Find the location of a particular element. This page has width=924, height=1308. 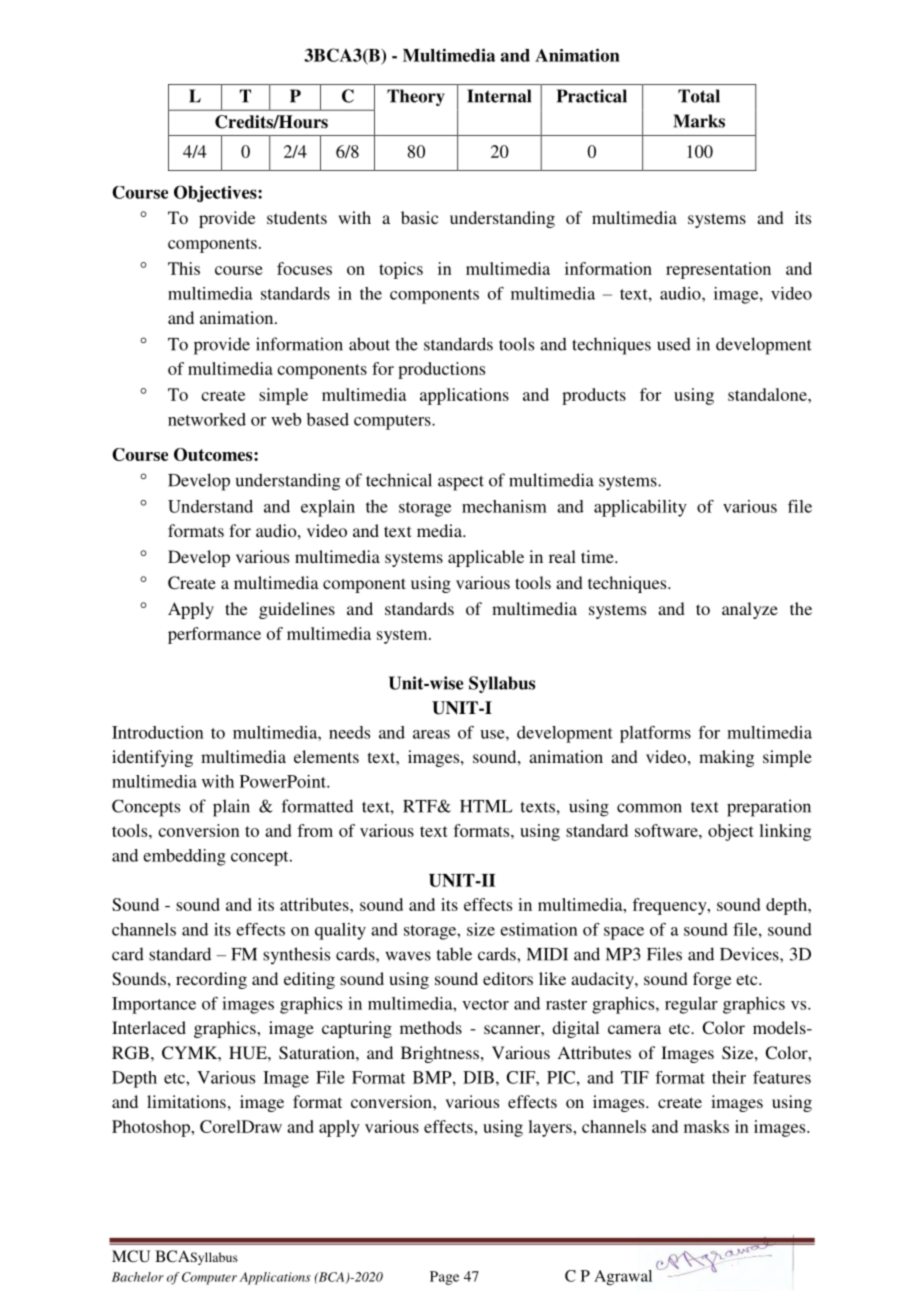

platforms is located at coordinates (655, 734).
